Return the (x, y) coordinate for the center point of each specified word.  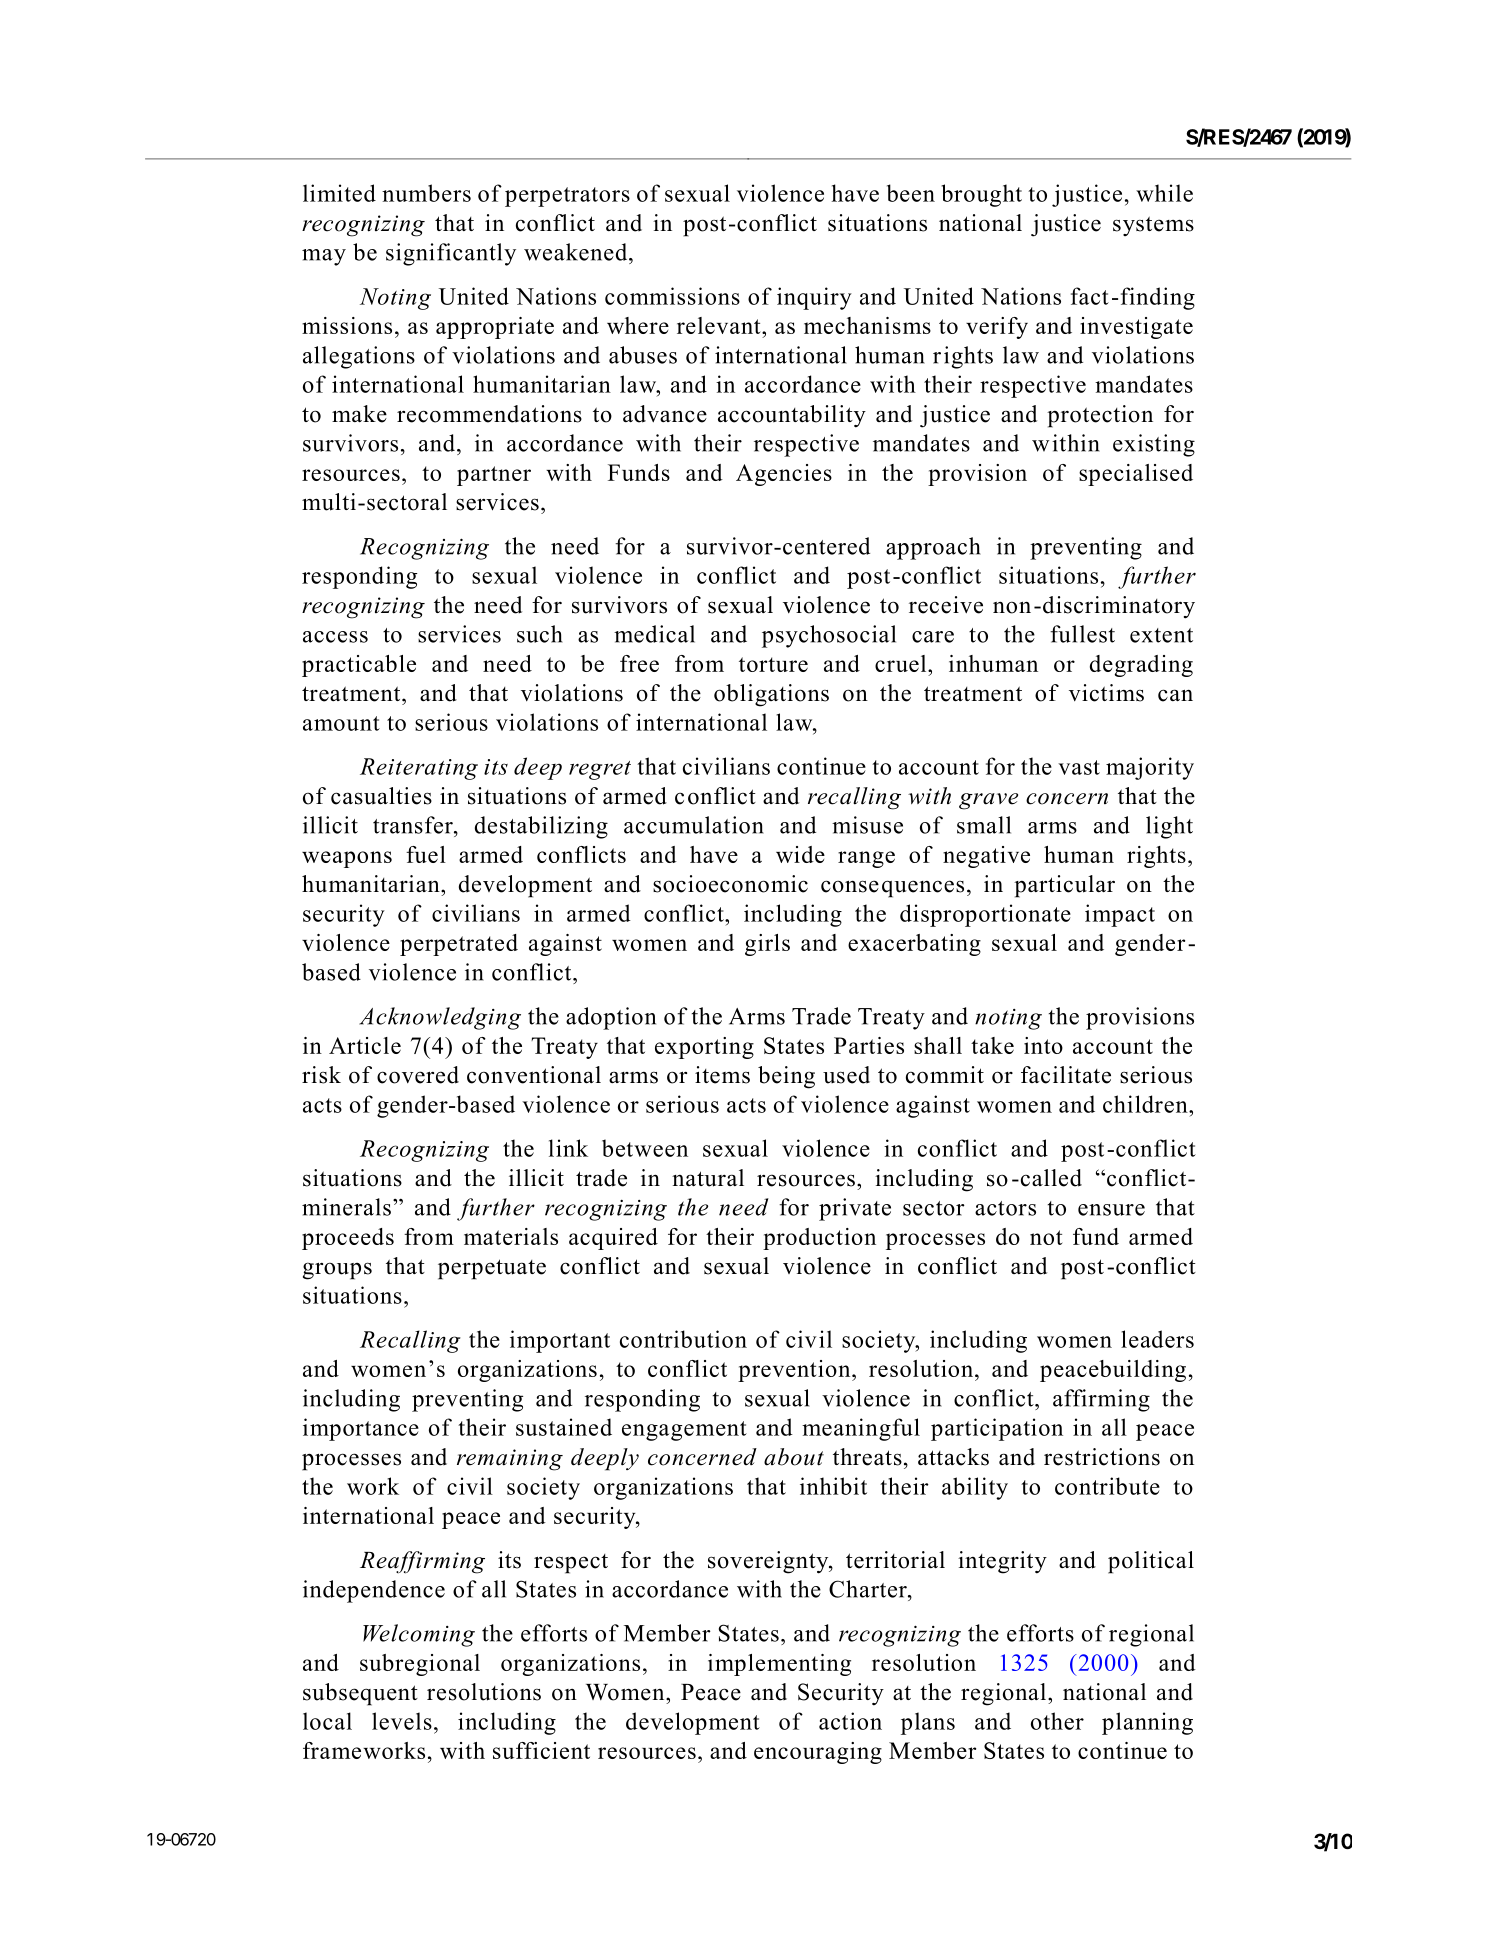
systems (1153, 226)
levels (402, 1721)
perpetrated (459, 945)
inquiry (814, 298)
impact (1120, 915)
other (1057, 1721)
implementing (779, 1665)
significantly (451, 254)
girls (767, 945)
